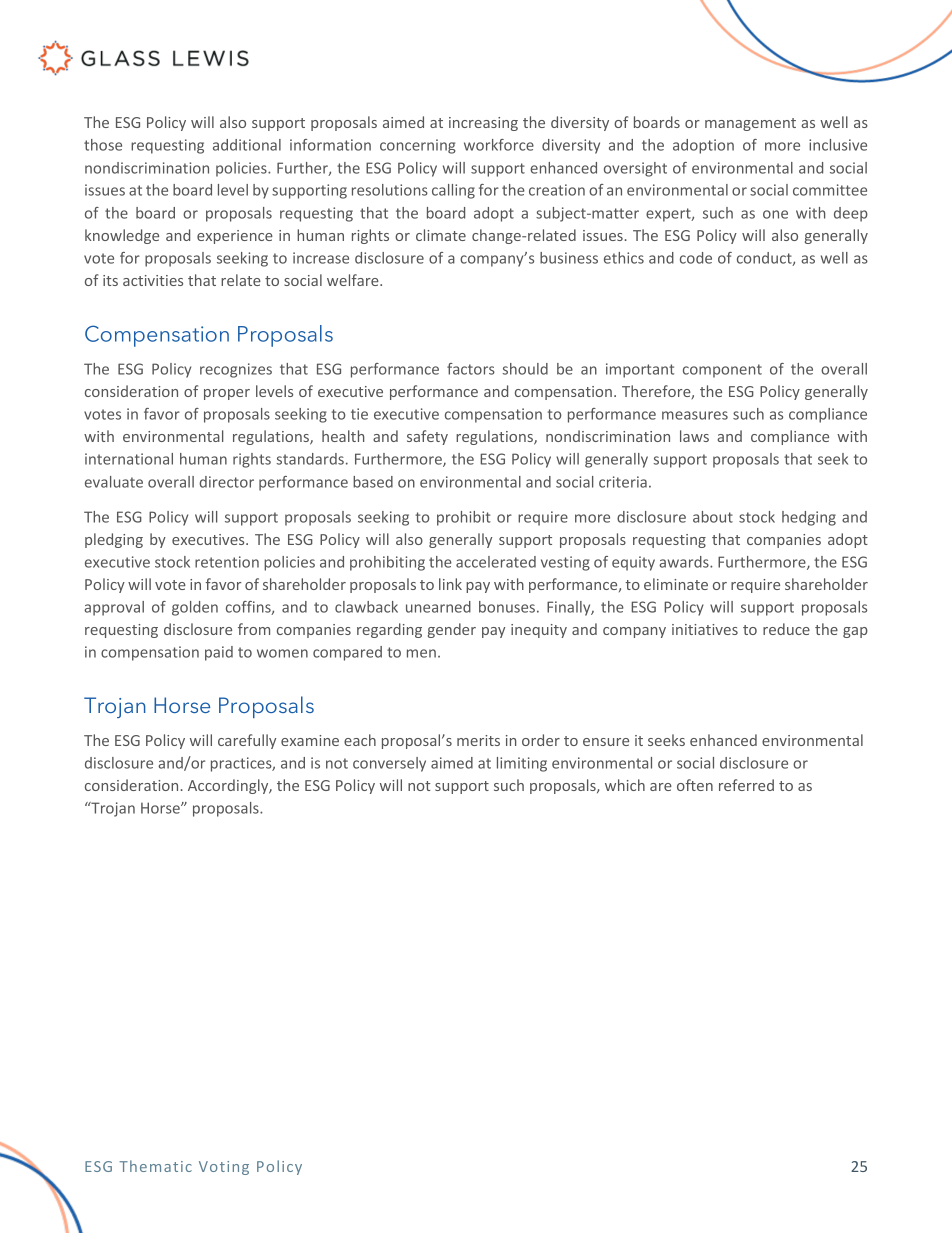 This page has height=1233, width=952. What do you see at coordinates (219, 653) in the page?
I see `paid` at bounding box center [219, 653].
